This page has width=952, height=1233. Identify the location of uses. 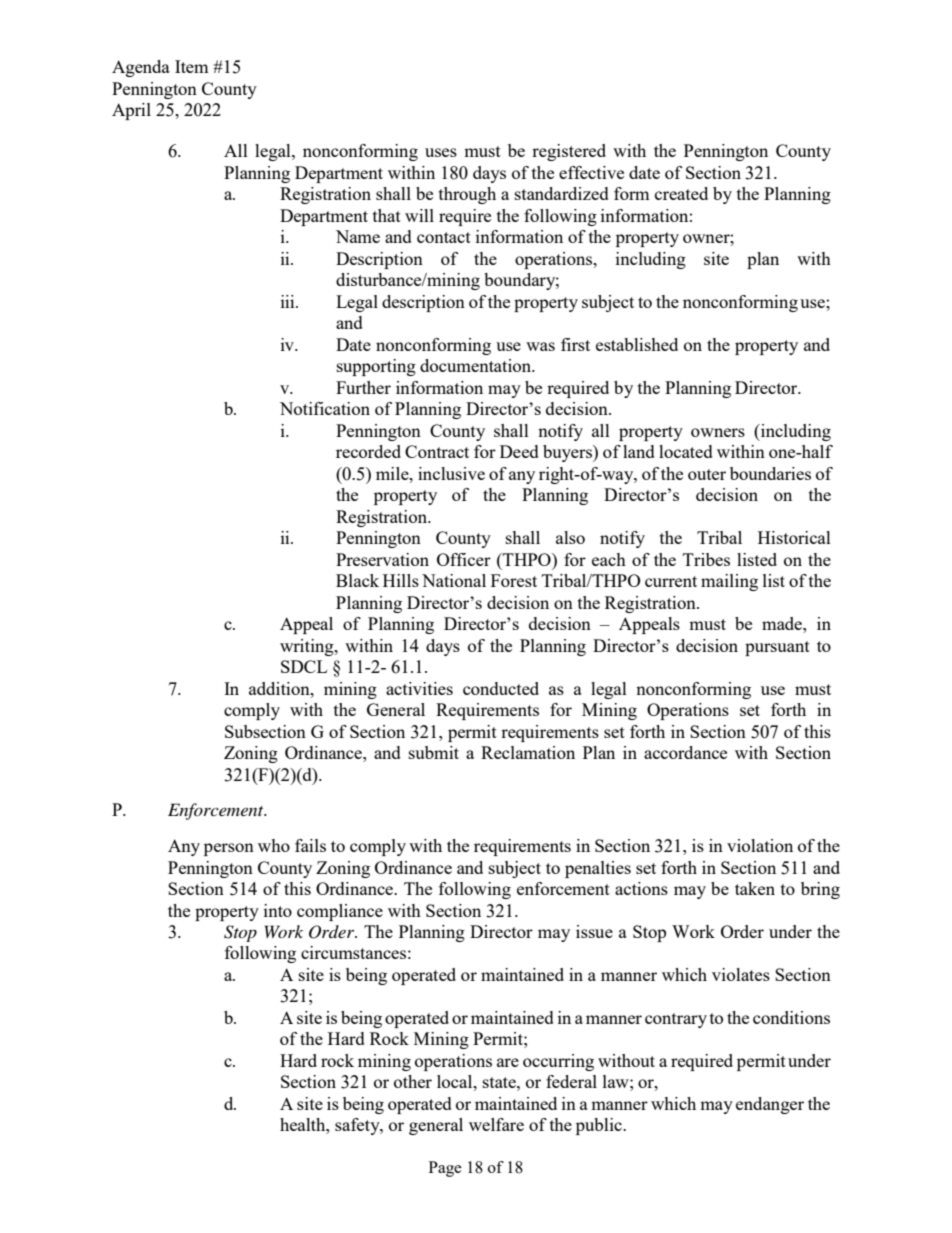
(441, 152).
